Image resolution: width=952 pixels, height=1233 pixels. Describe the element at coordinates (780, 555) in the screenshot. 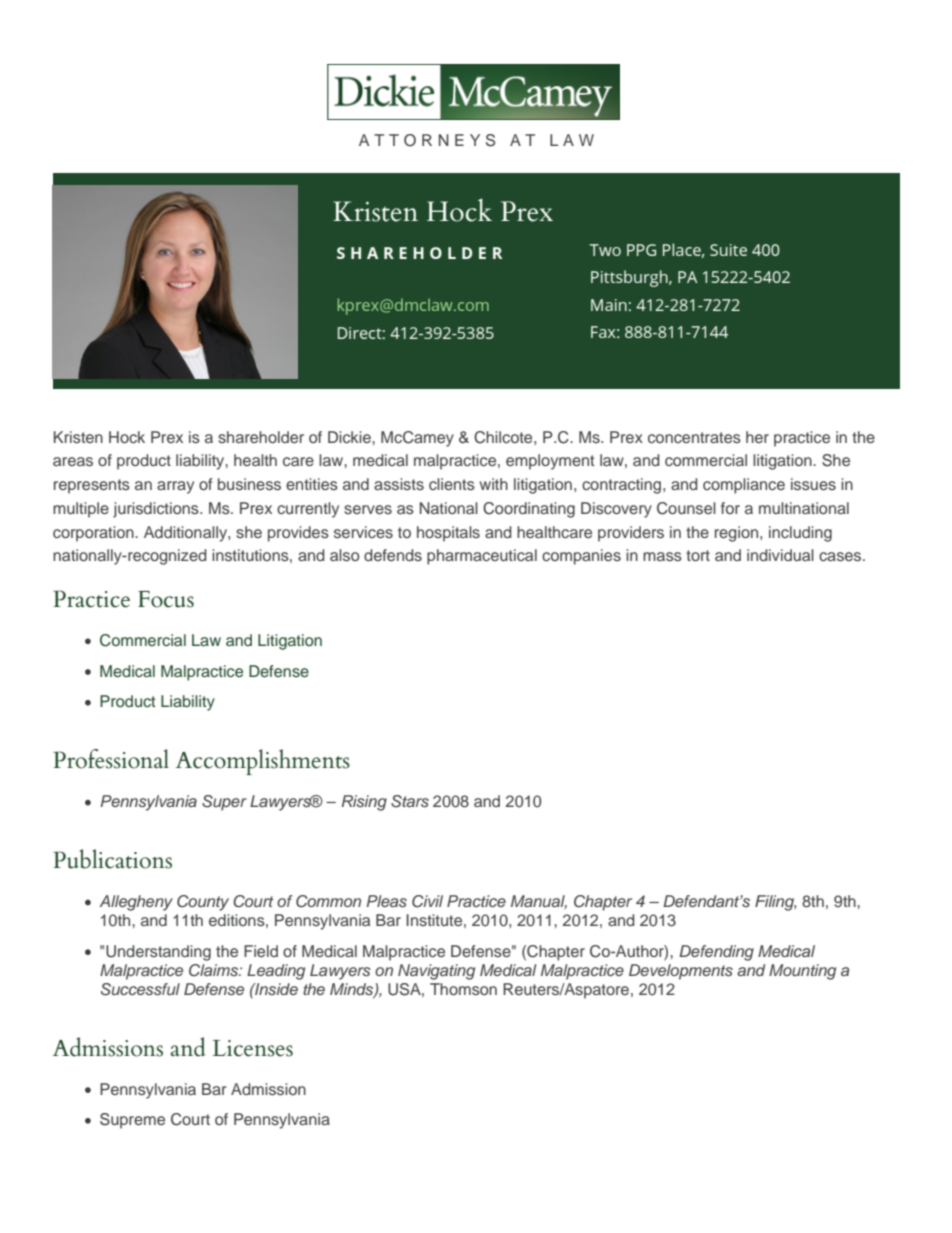

I see `individual` at that location.
